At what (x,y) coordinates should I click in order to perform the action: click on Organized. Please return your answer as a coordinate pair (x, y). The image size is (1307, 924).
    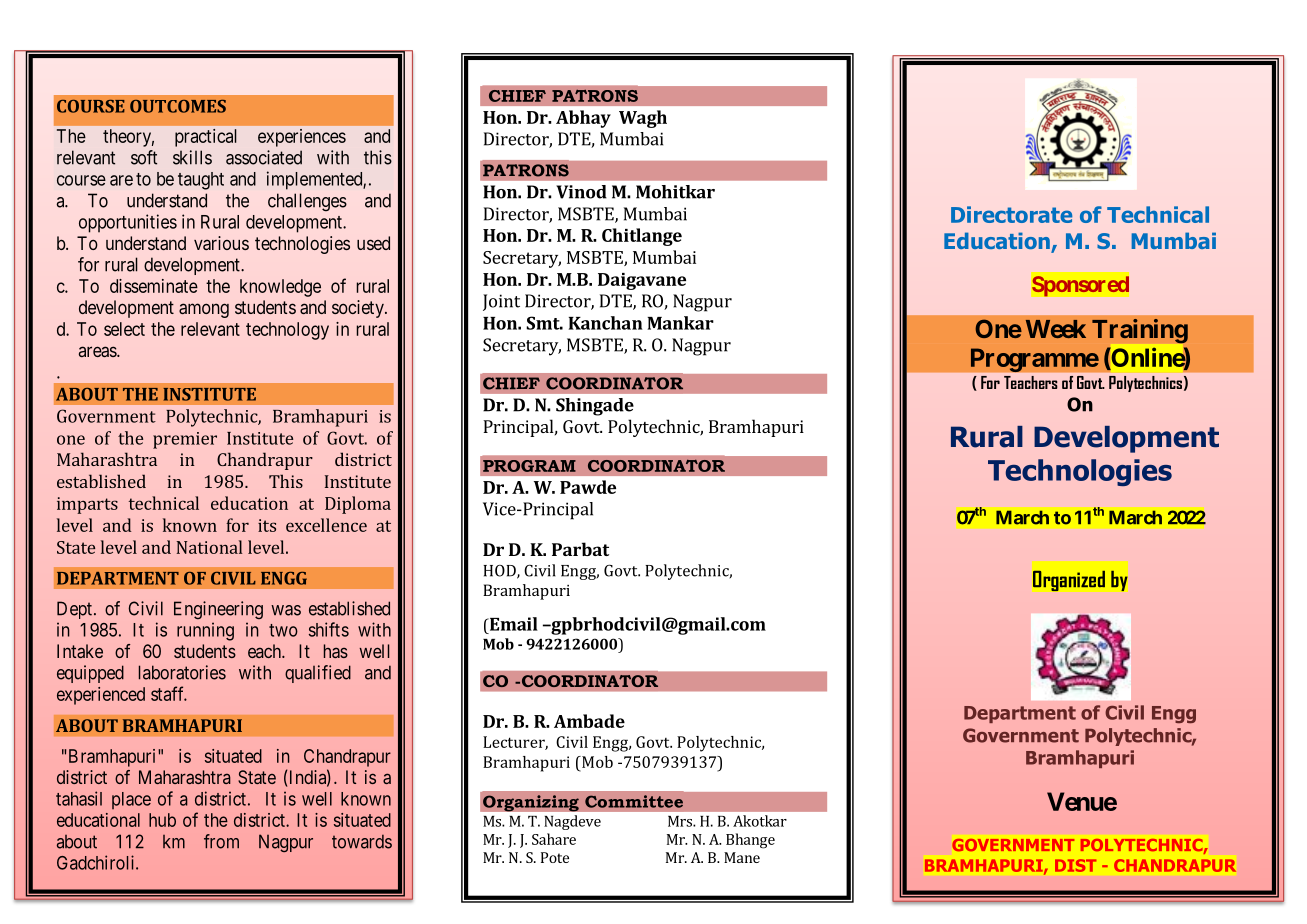
    Looking at the image, I should click on (1069, 581).
